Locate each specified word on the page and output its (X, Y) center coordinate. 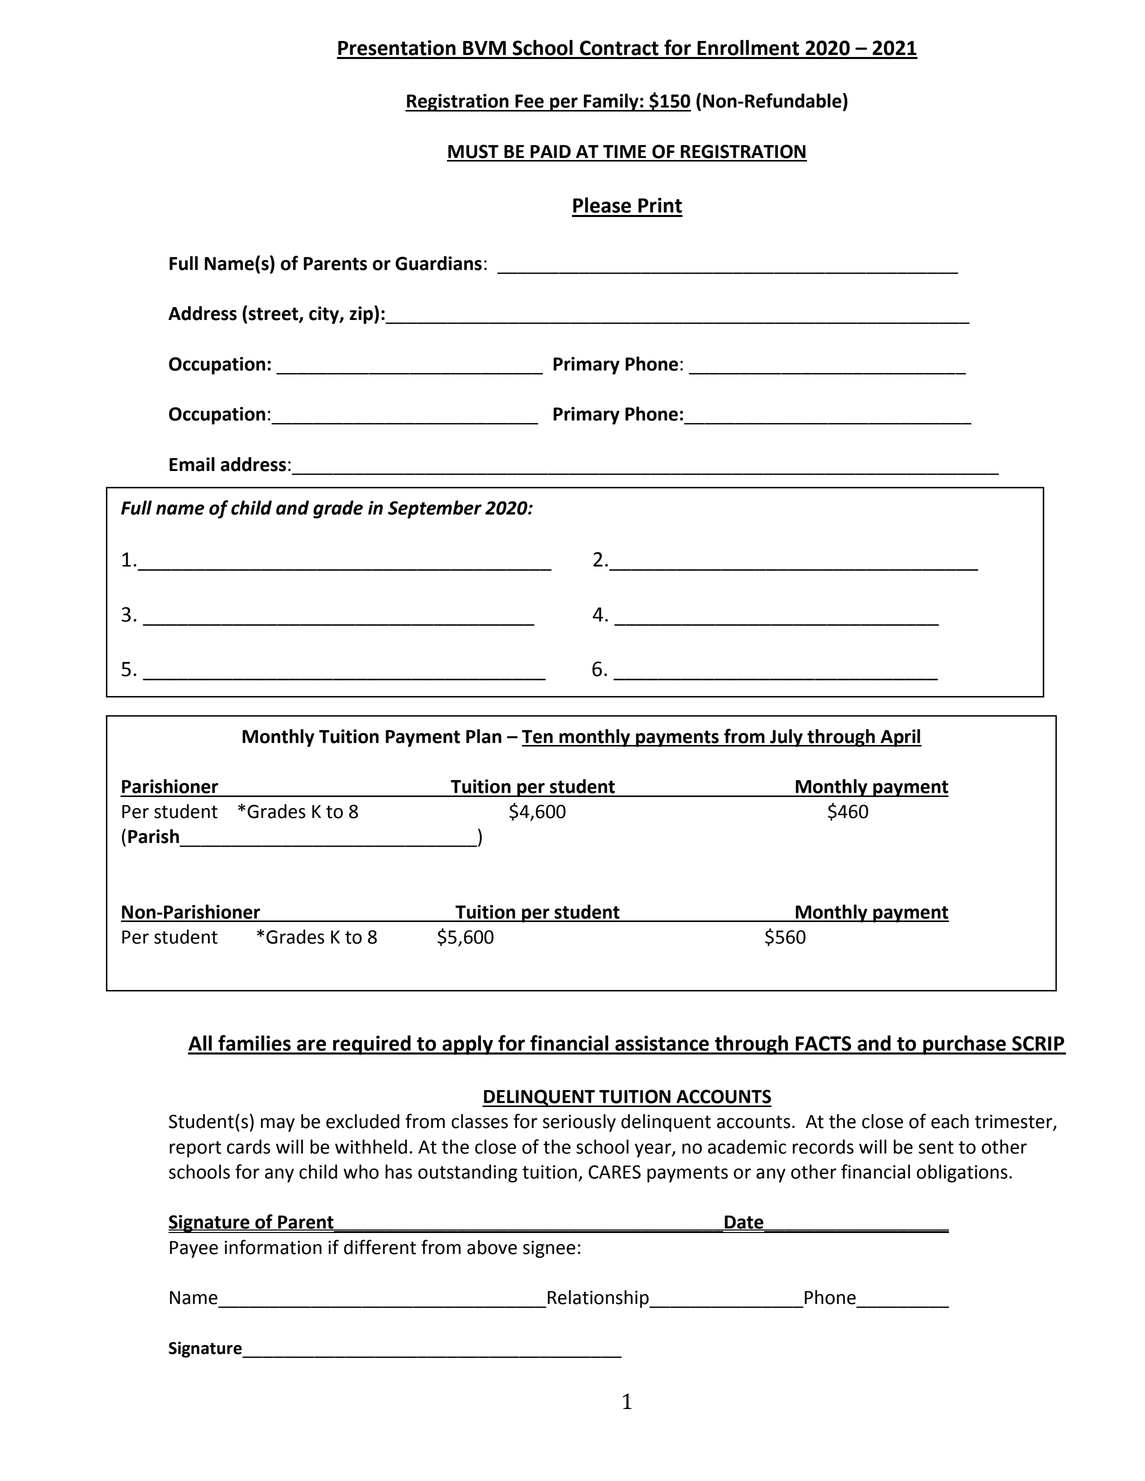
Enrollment (748, 49)
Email (192, 464)
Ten (538, 738)
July (786, 738)
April (900, 738)
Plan (484, 736)
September (435, 509)
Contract (619, 49)
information (273, 1247)
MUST (474, 152)
